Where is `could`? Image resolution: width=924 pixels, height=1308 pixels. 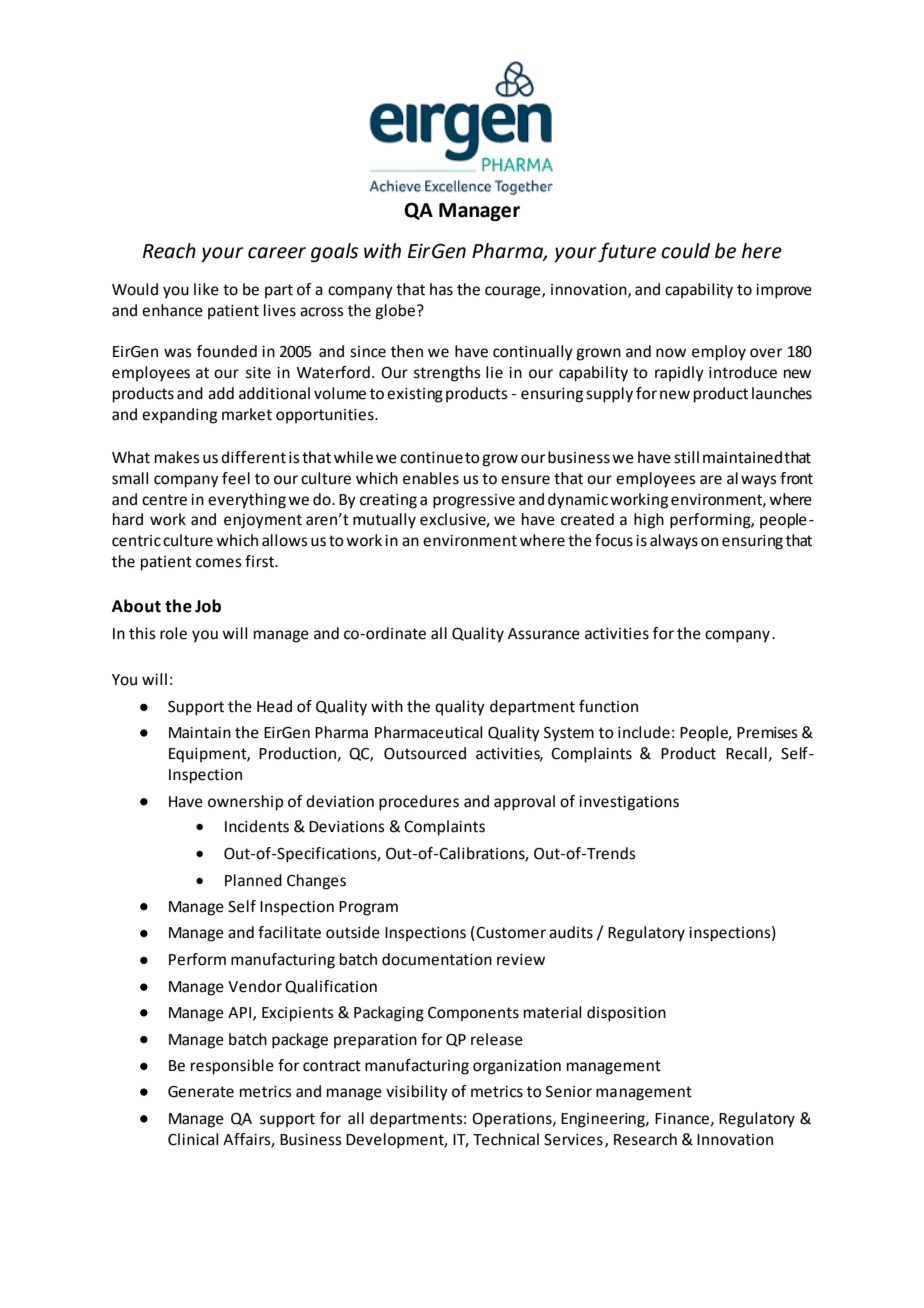
could is located at coordinates (685, 251).
